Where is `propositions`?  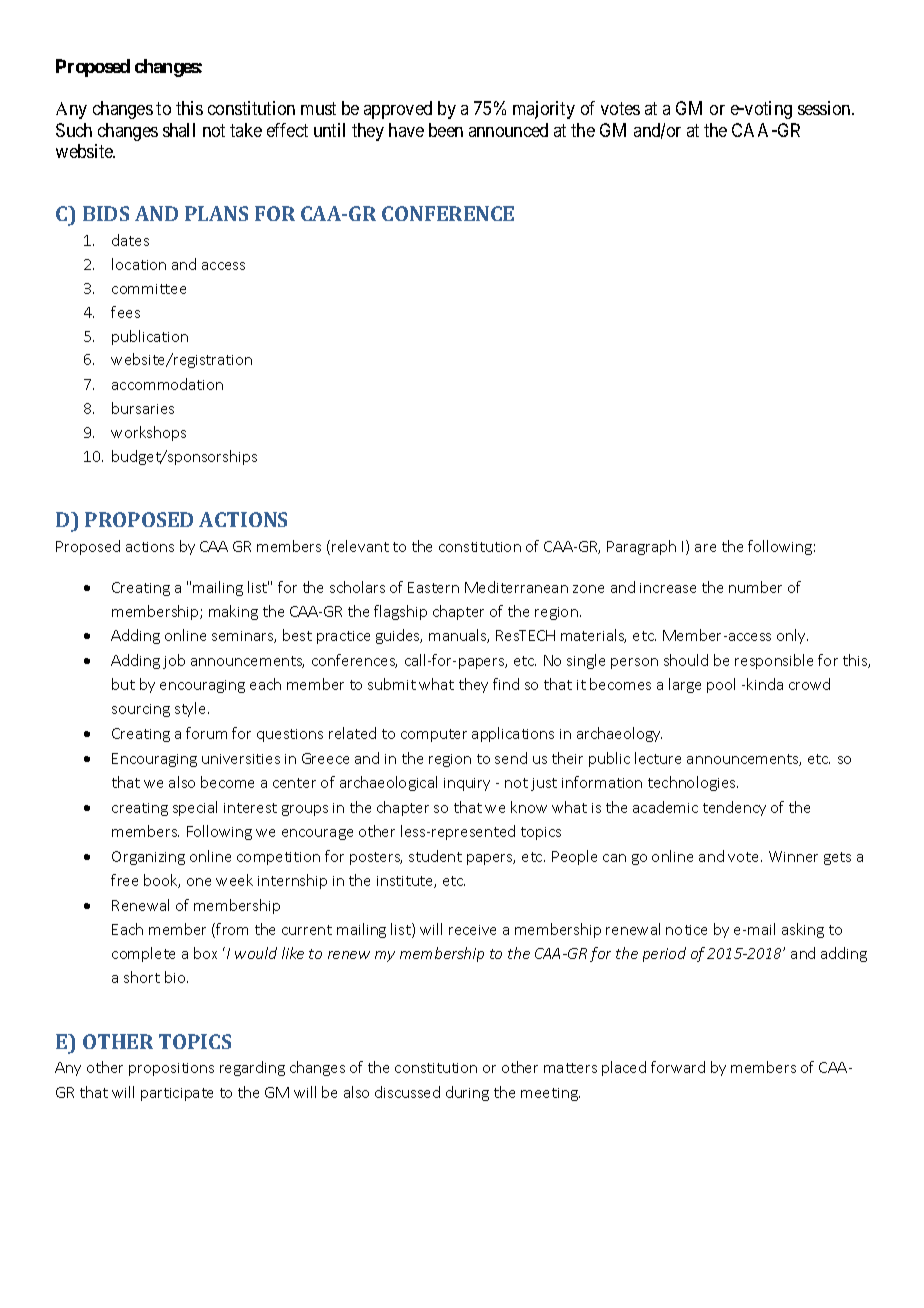
propositions is located at coordinates (171, 1069).
